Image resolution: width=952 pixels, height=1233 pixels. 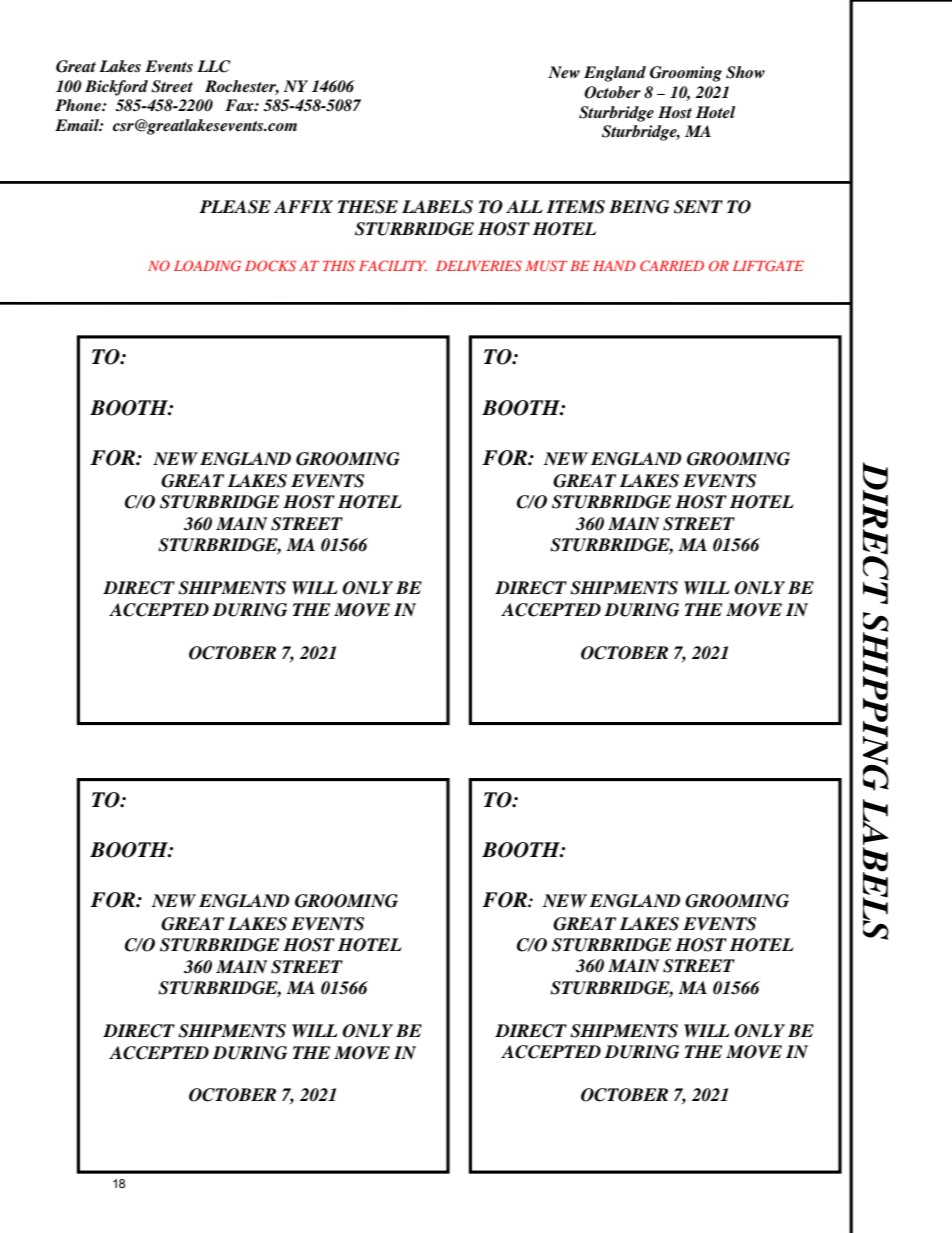 What do you see at coordinates (213, 66) in the screenshot?
I see `LLC` at bounding box center [213, 66].
